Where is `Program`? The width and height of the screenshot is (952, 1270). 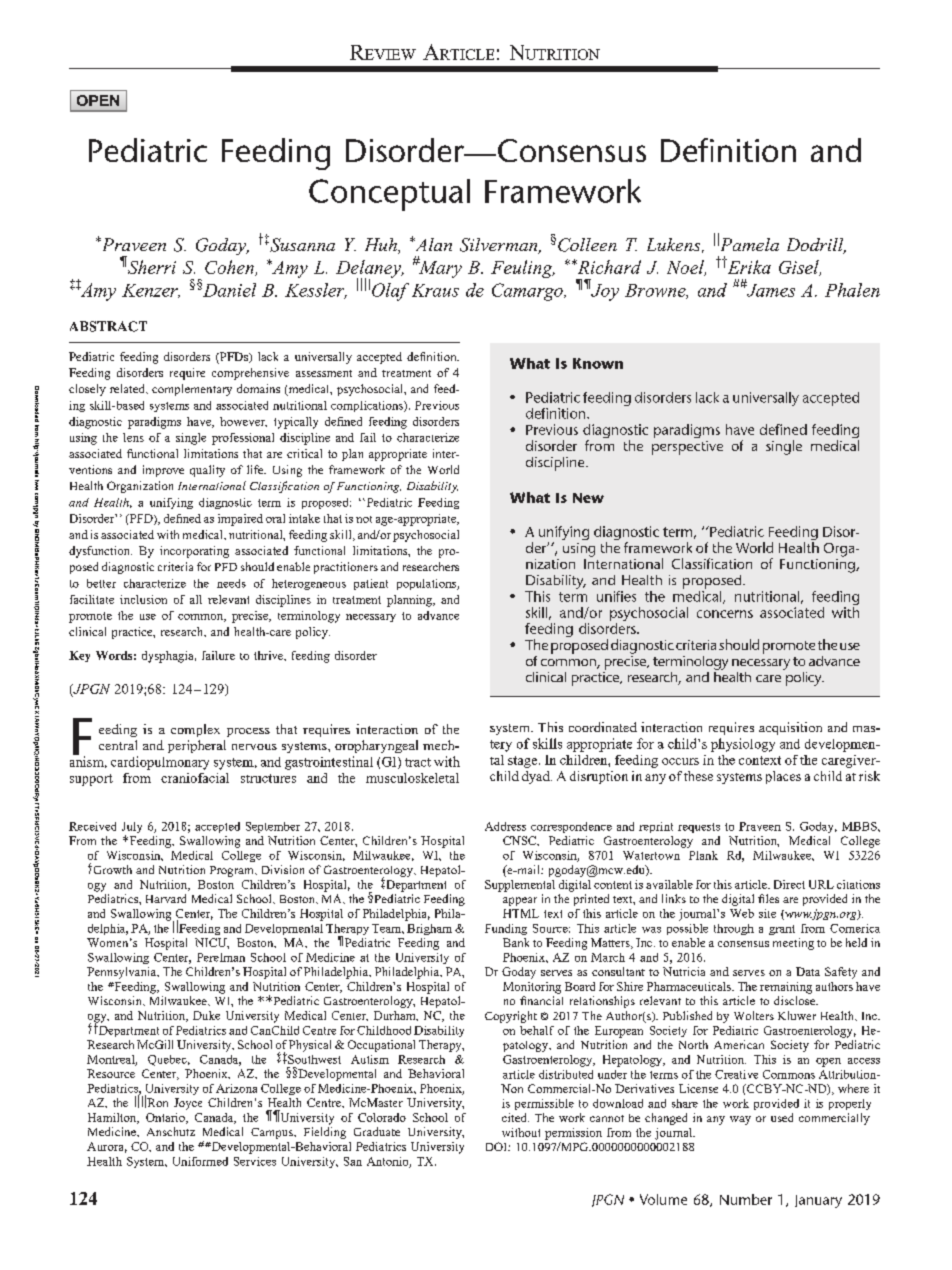
Program is located at coordinates (233, 871).
